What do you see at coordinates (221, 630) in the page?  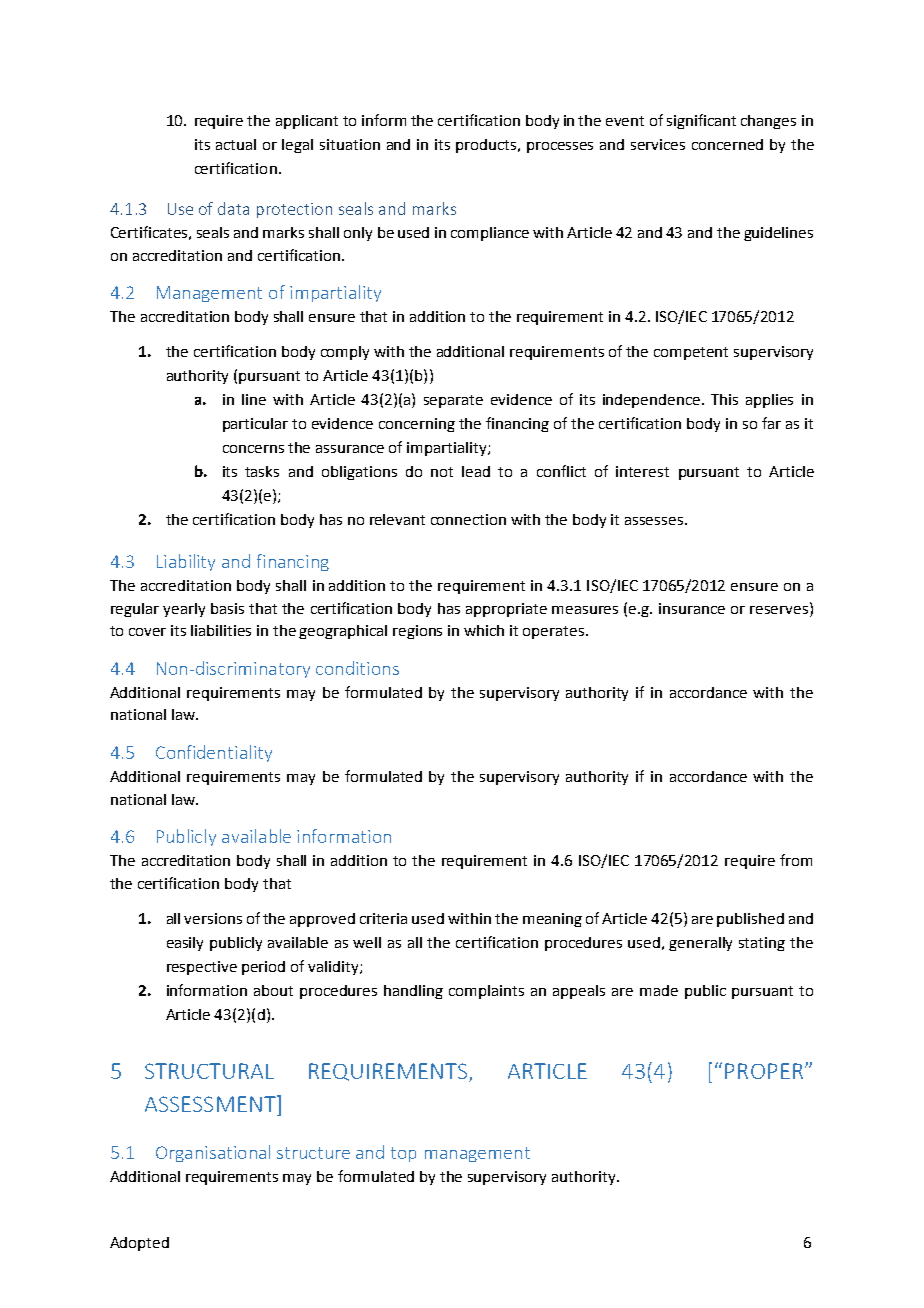 I see `liabilities` at bounding box center [221, 630].
